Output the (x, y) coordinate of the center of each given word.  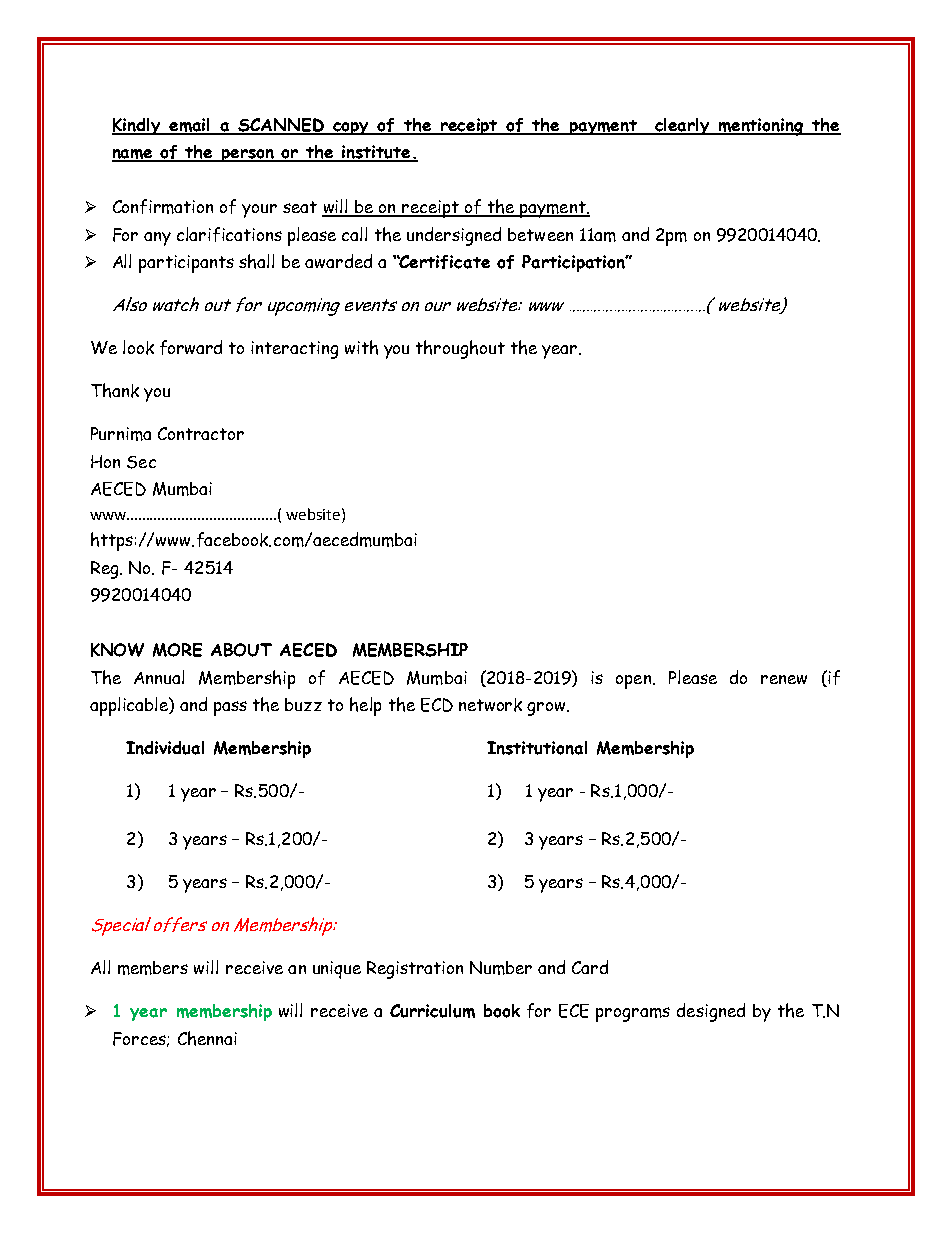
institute (376, 153)
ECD (437, 705)
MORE (177, 650)
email (189, 126)
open (635, 682)
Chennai (207, 1038)
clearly (682, 126)
